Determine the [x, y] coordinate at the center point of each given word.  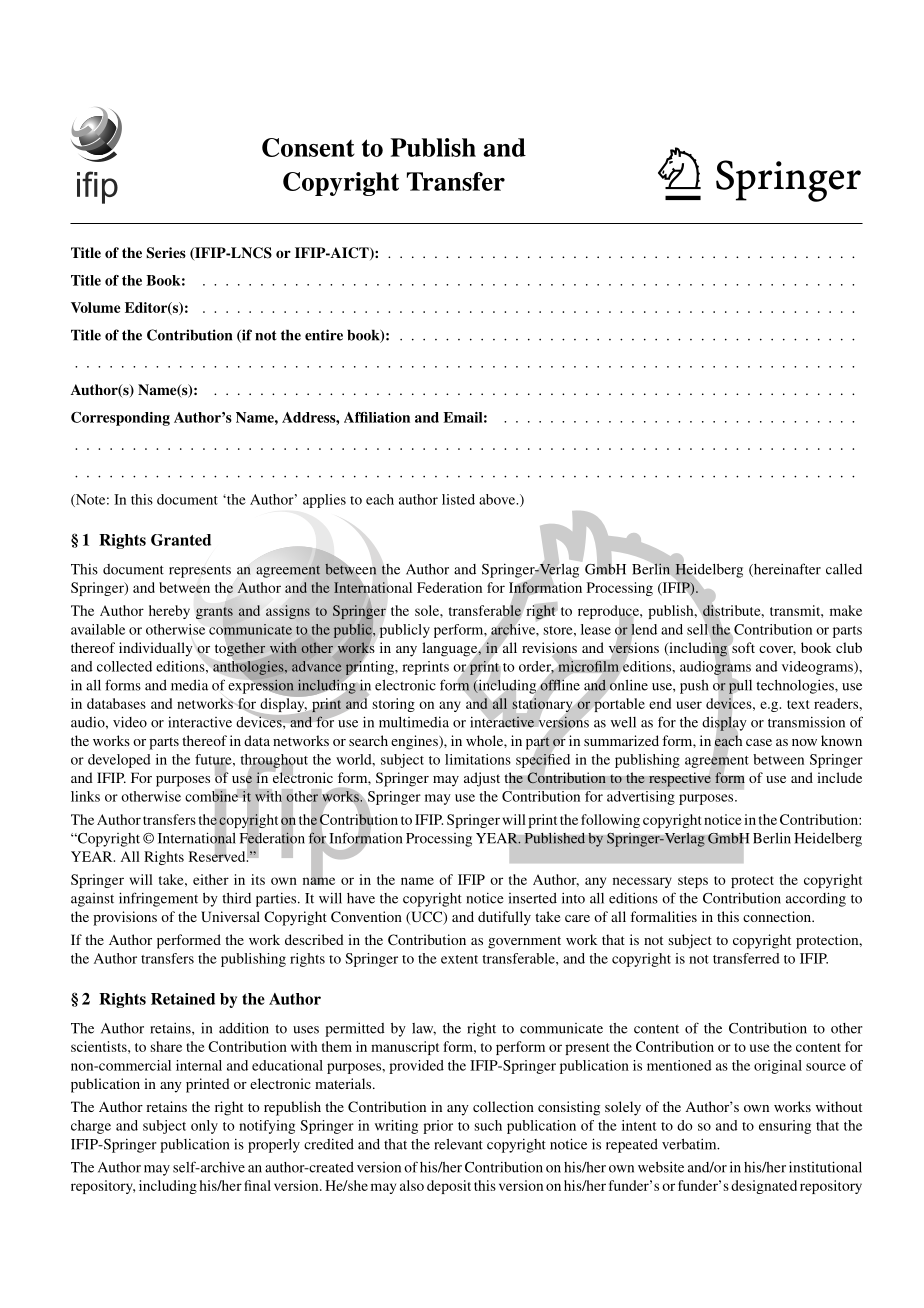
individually [156, 649]
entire [324, 335]
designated [764, 1187]
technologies [796, 687]
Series [166, 253]
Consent [308, 147]
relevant [458, 1144]
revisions [549, 649]
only [204, 1127]
